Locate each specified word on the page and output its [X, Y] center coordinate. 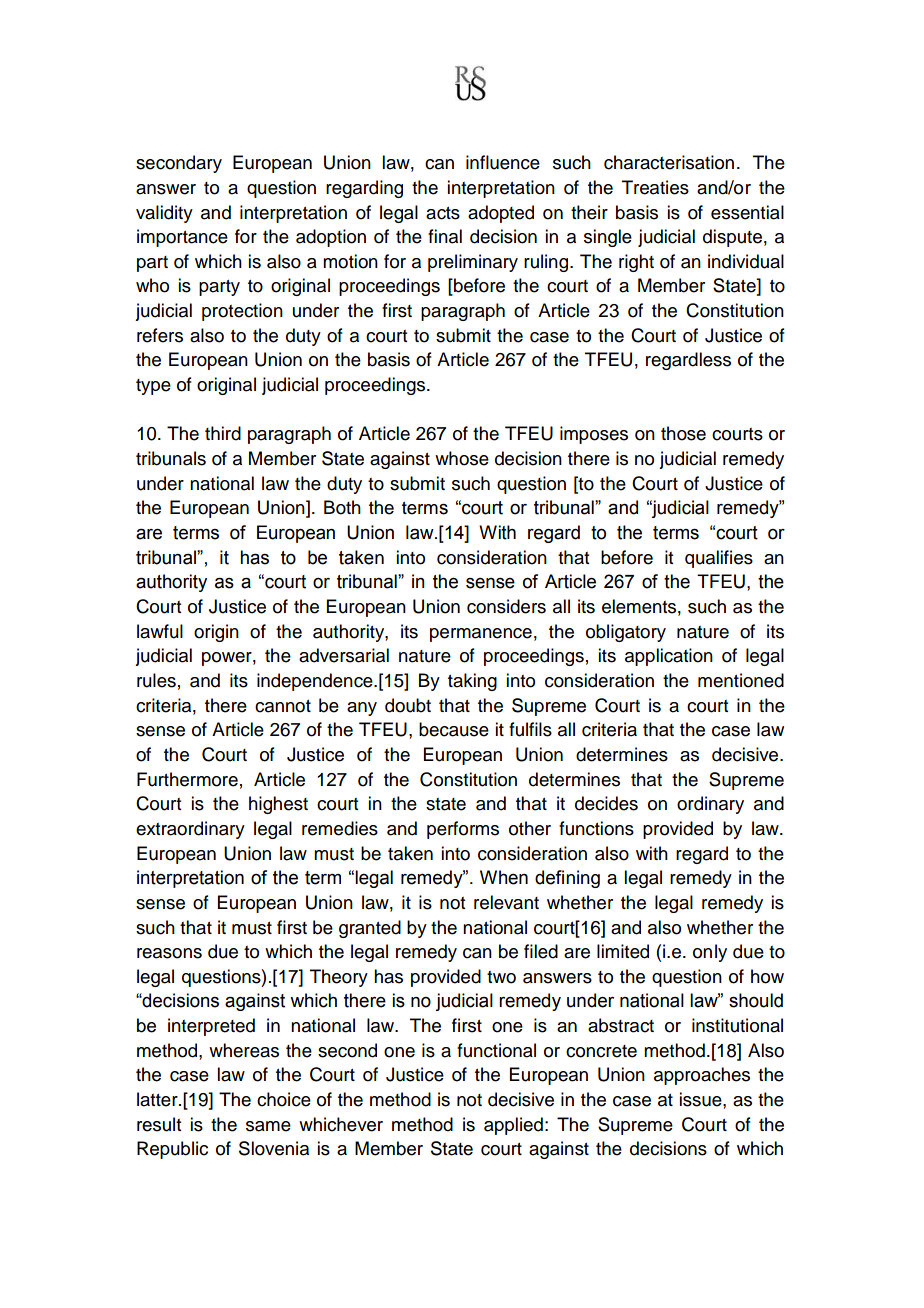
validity [164, 214]
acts [443, 213]
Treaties [655, 187]
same [268, 1126]
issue [701, 1099]
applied [513, 1126]
